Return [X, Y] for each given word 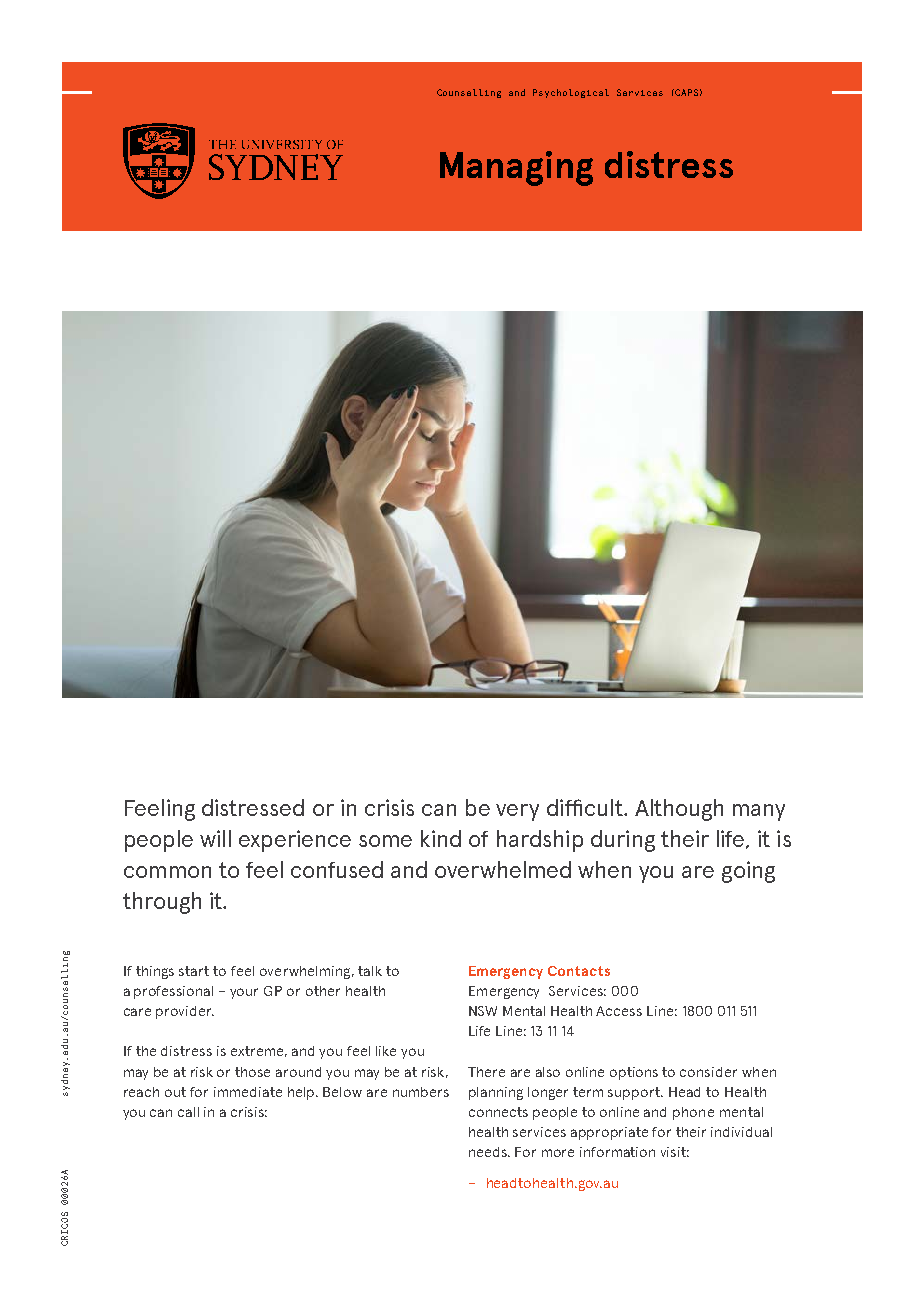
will [215, 838]
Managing [516, 168]
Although [679, 810]
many [759, 812]
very [517, 812]
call [188, 1112]
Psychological [571, 93]
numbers [421, 1092]
